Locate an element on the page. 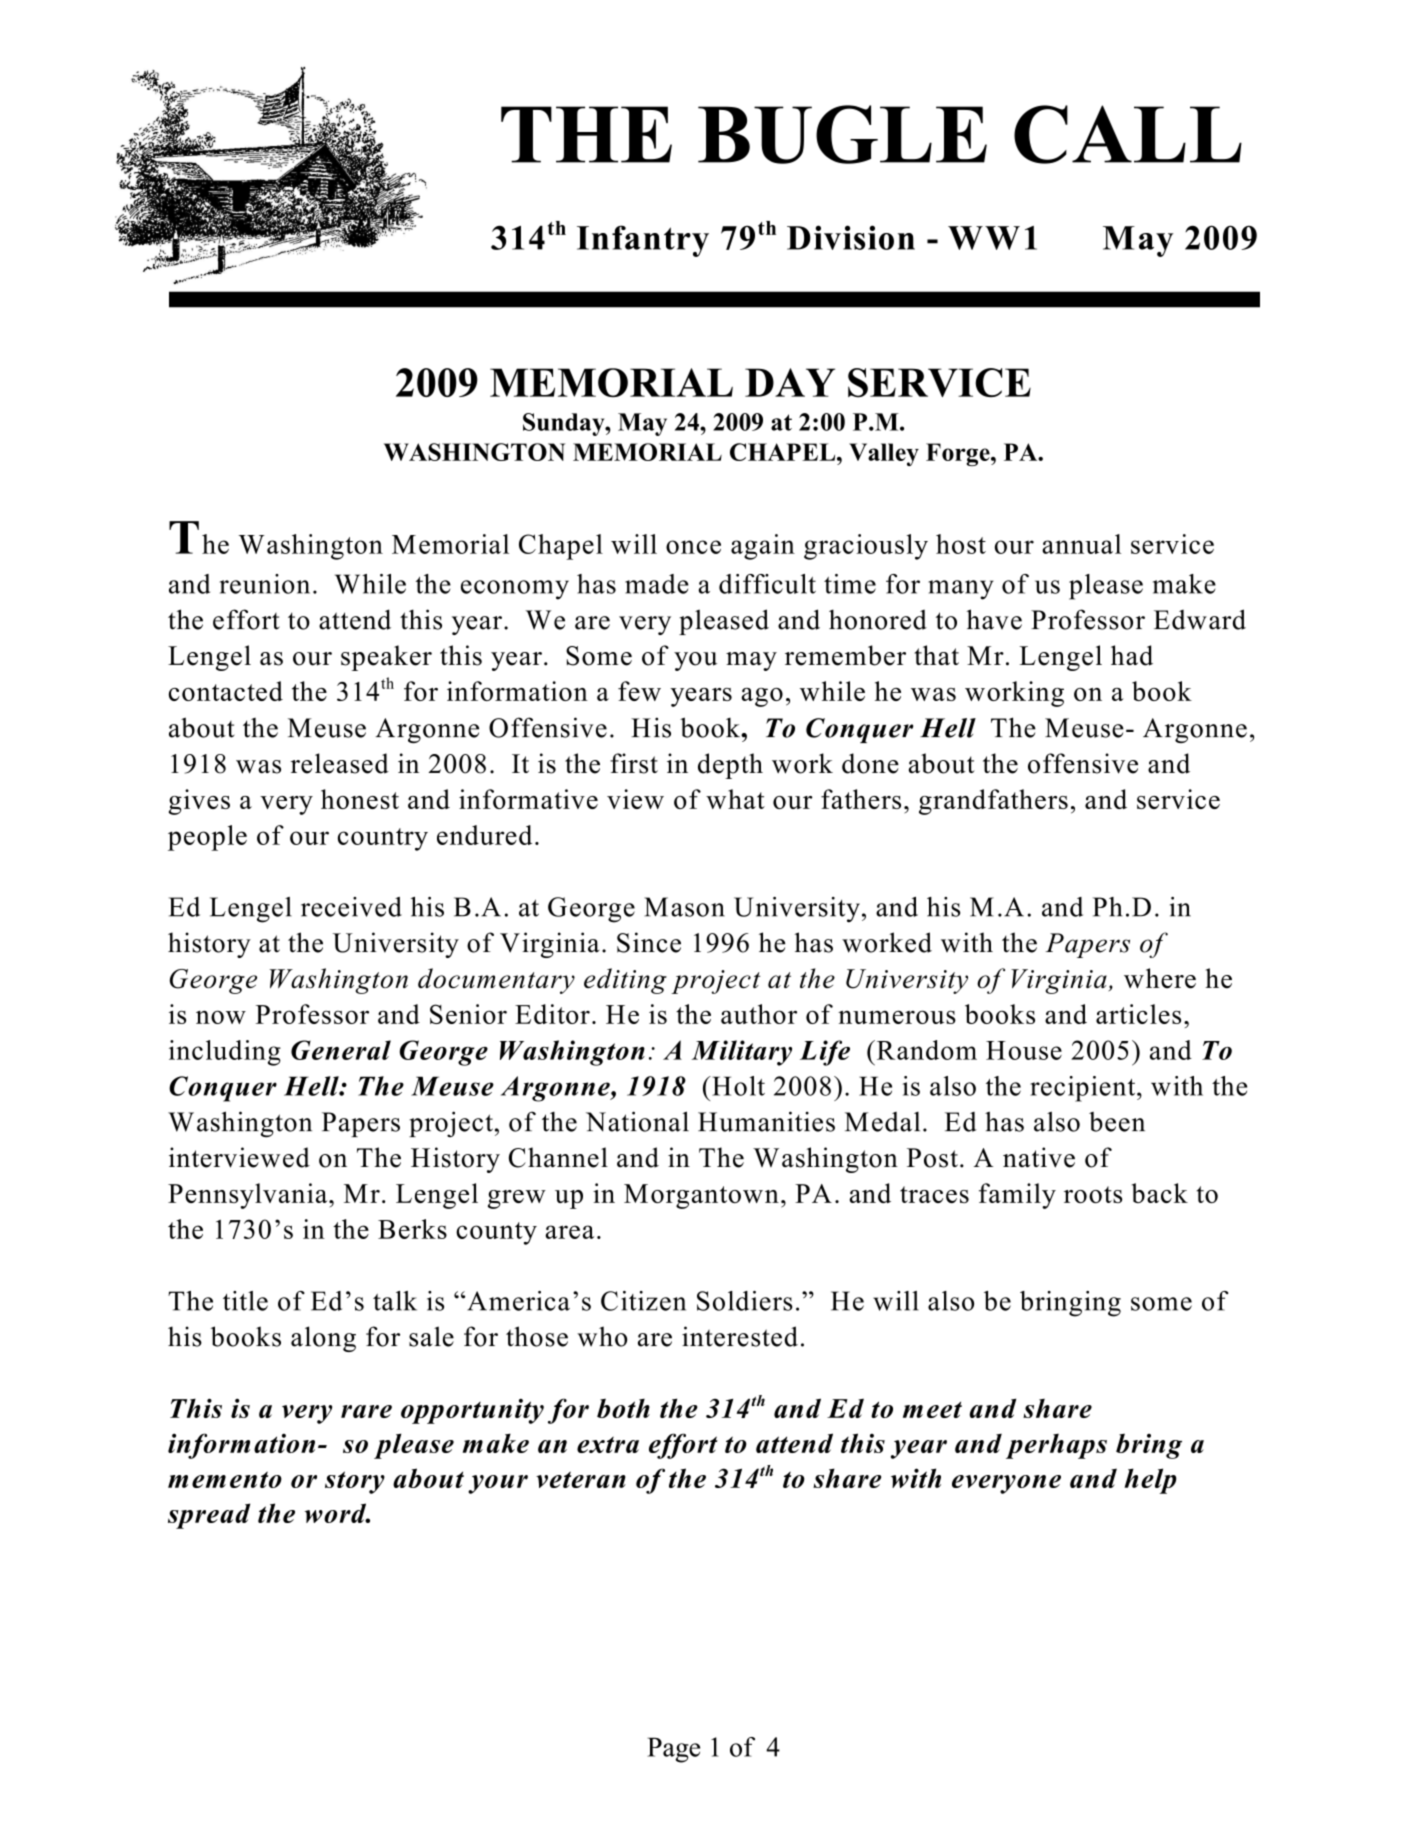  annual is located at coordinates (1081, 544).
